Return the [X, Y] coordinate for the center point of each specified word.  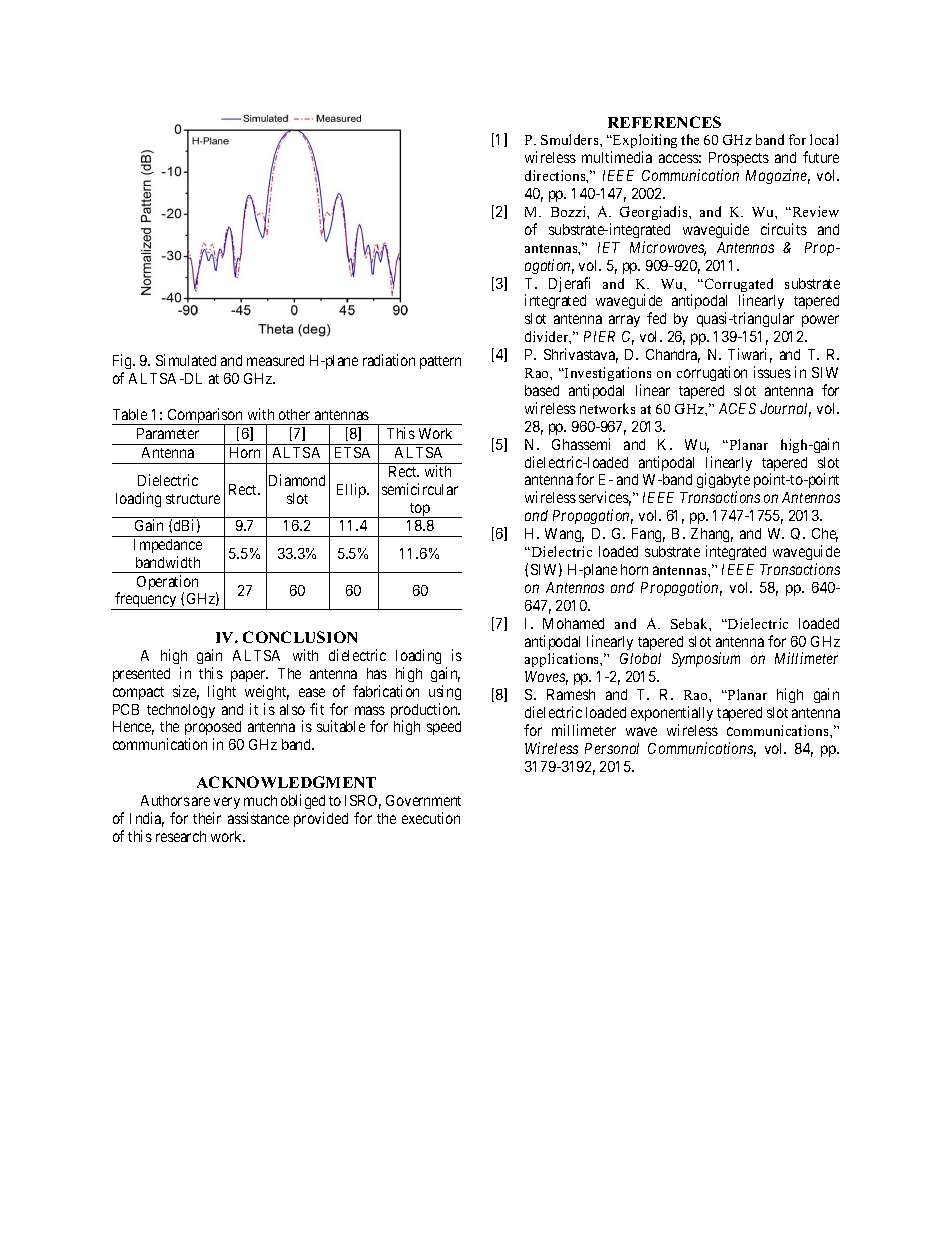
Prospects [739, 161]
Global [640, 658]
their [207, 818]
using [445, 692]
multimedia [617, 157]
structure [193, 499]
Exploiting [644, 143]
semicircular [420, 489]
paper [249, 676]
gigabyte [723, 482]
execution [431, 818]
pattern [440, 362]
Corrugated [739, 286]
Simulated [186, 360]
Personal [612, 748]
